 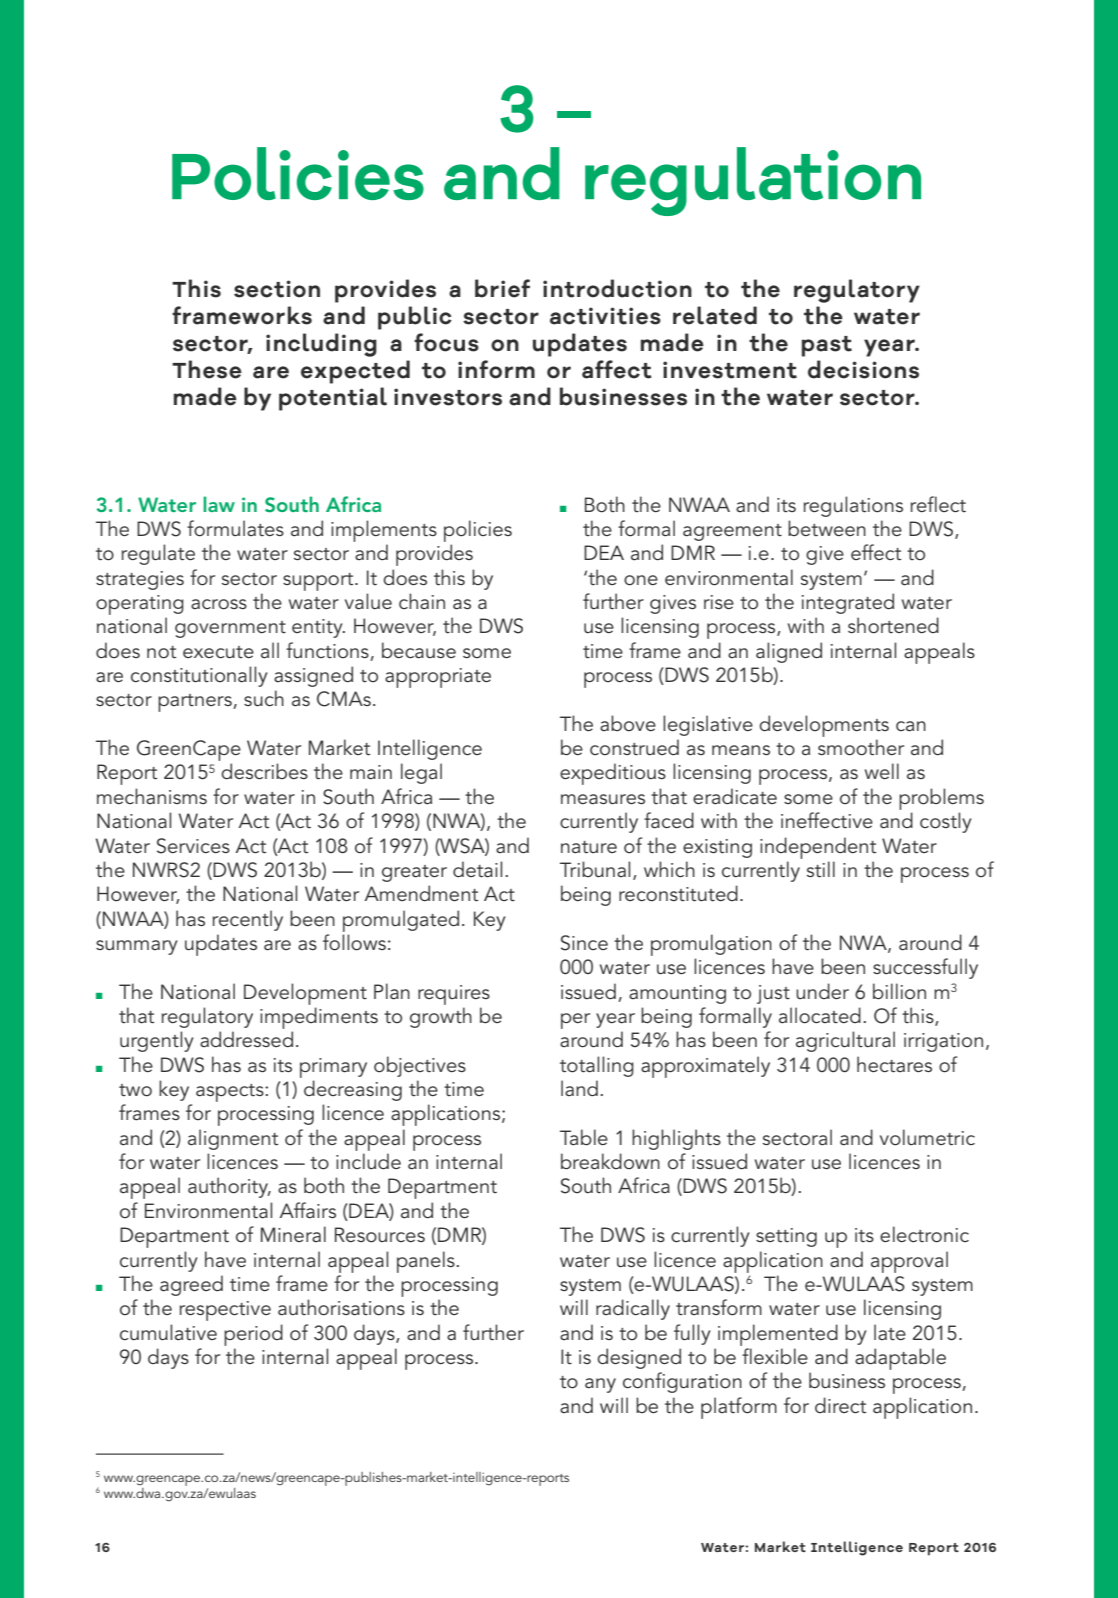 I want to click on addressed, so click(x=246, y=1039).
